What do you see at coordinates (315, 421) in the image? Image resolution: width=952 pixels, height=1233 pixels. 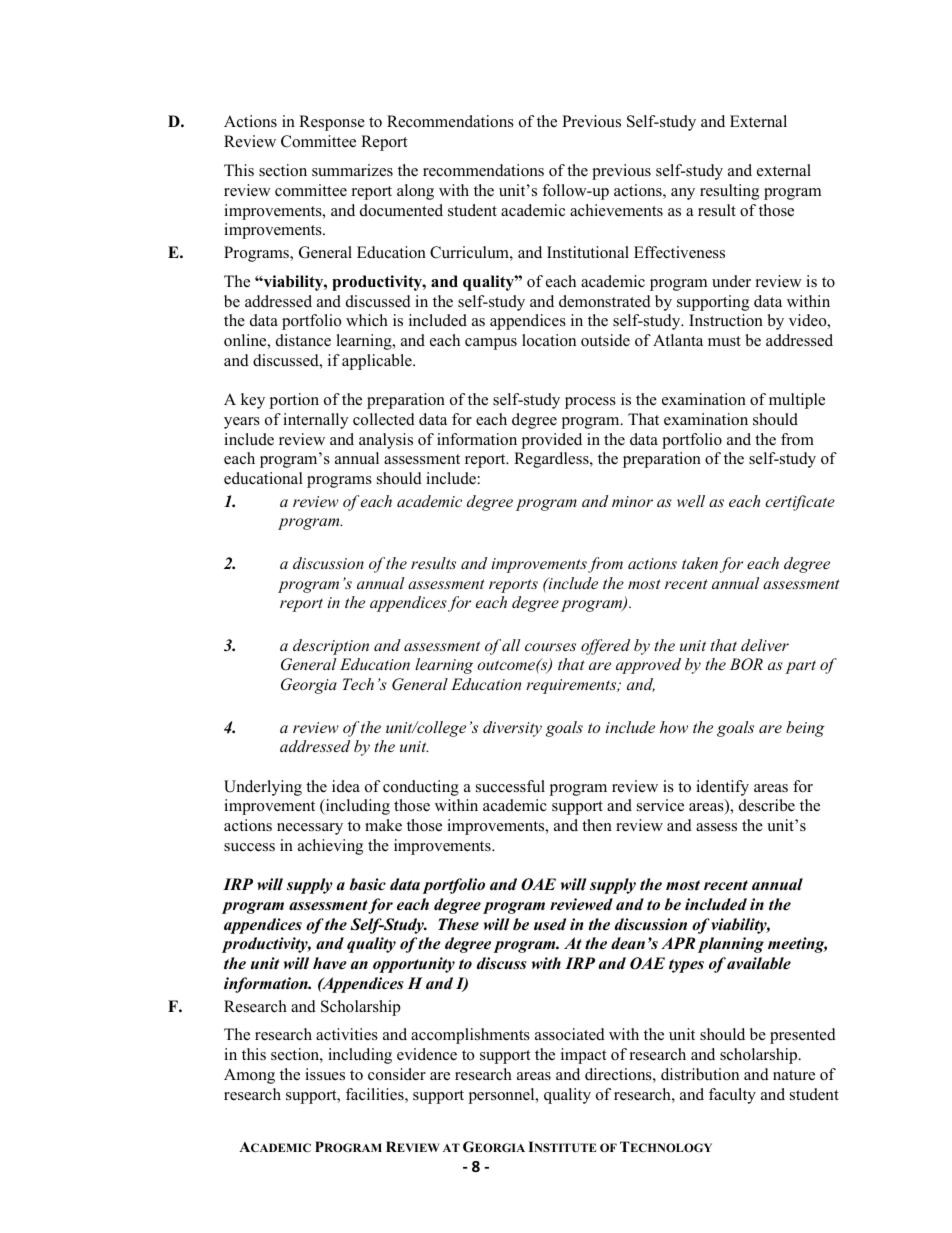 I see `internally` at bounding box center [315, 421].
